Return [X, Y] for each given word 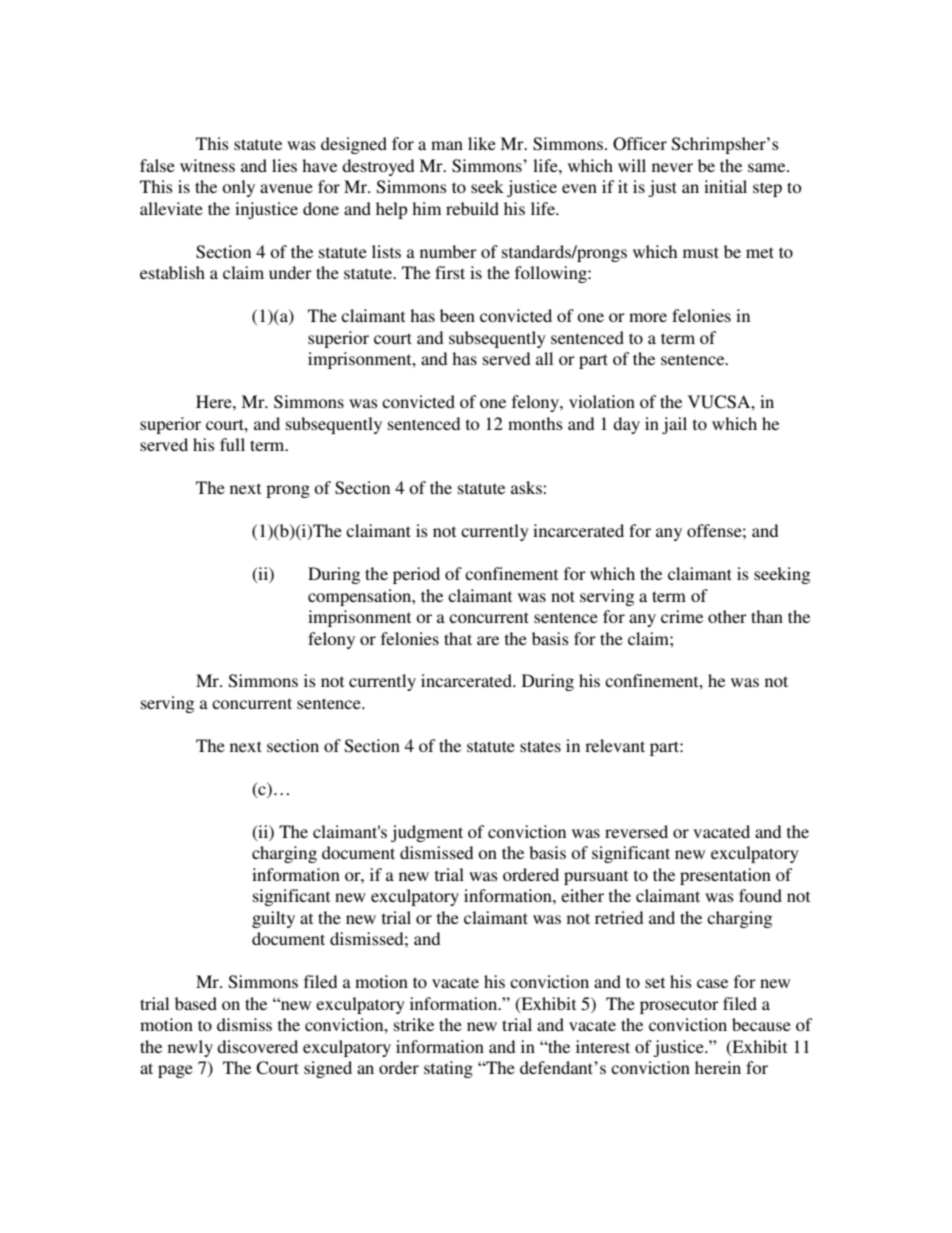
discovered [257, 1046]
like [482, 143]
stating [448, 1069]
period [416, 575]
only [238, 188]
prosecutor [679, 1006]
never [672, 167]
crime [682, 616]
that [458, 638]
